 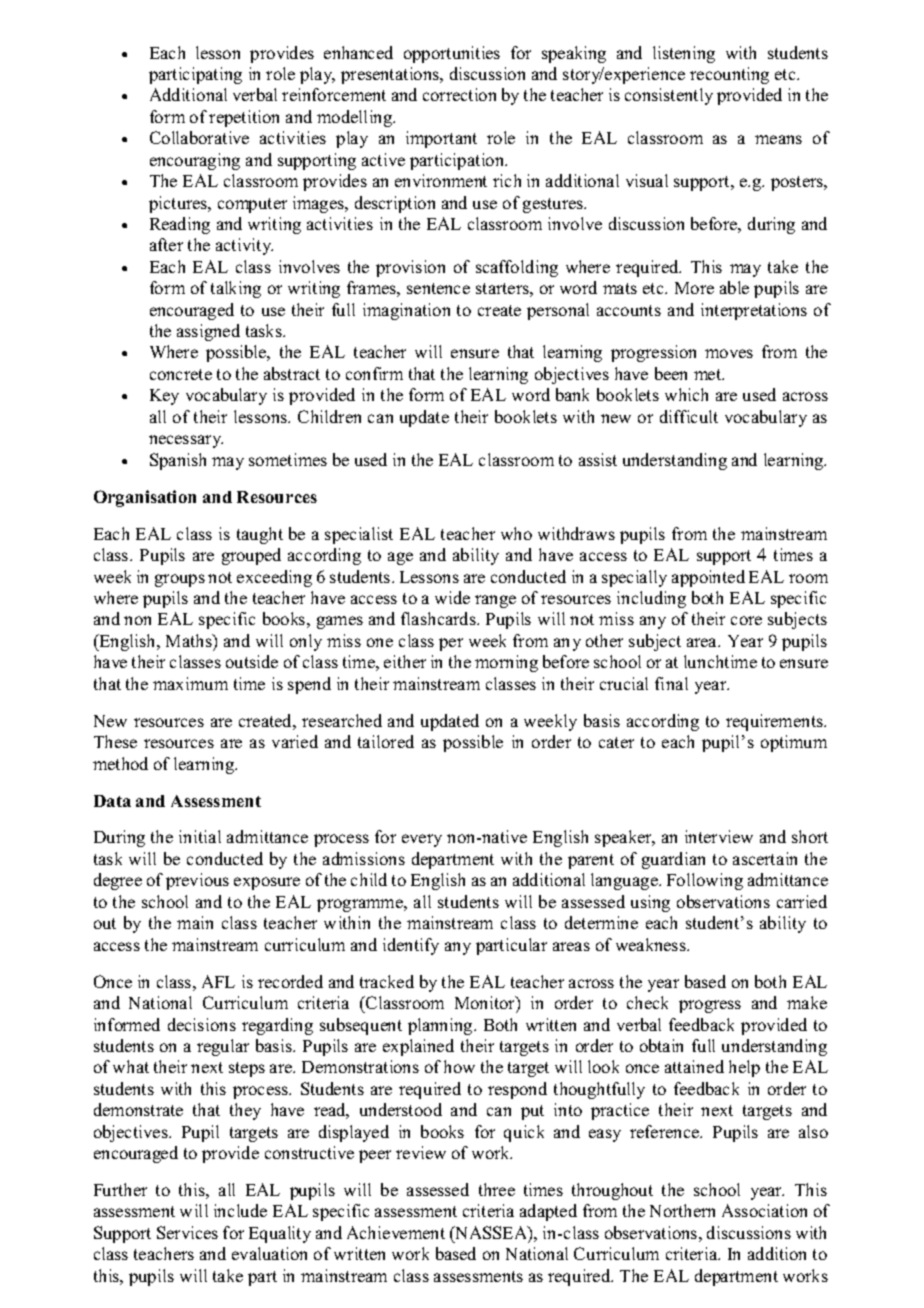 I want to click on concrete, so click(x=181, y=374).
